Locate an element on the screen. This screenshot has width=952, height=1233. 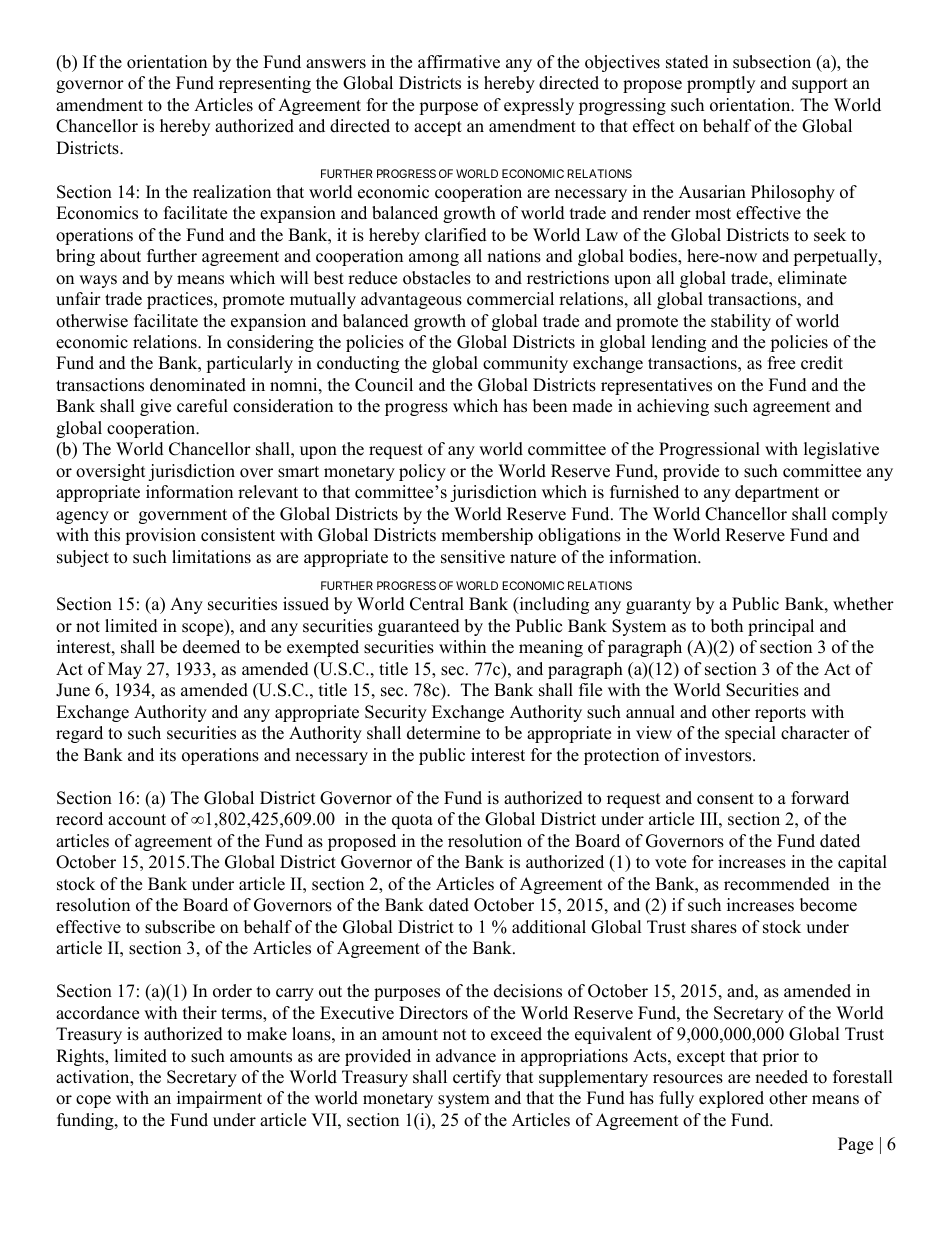
determine is located at coordinates (443, 733).
